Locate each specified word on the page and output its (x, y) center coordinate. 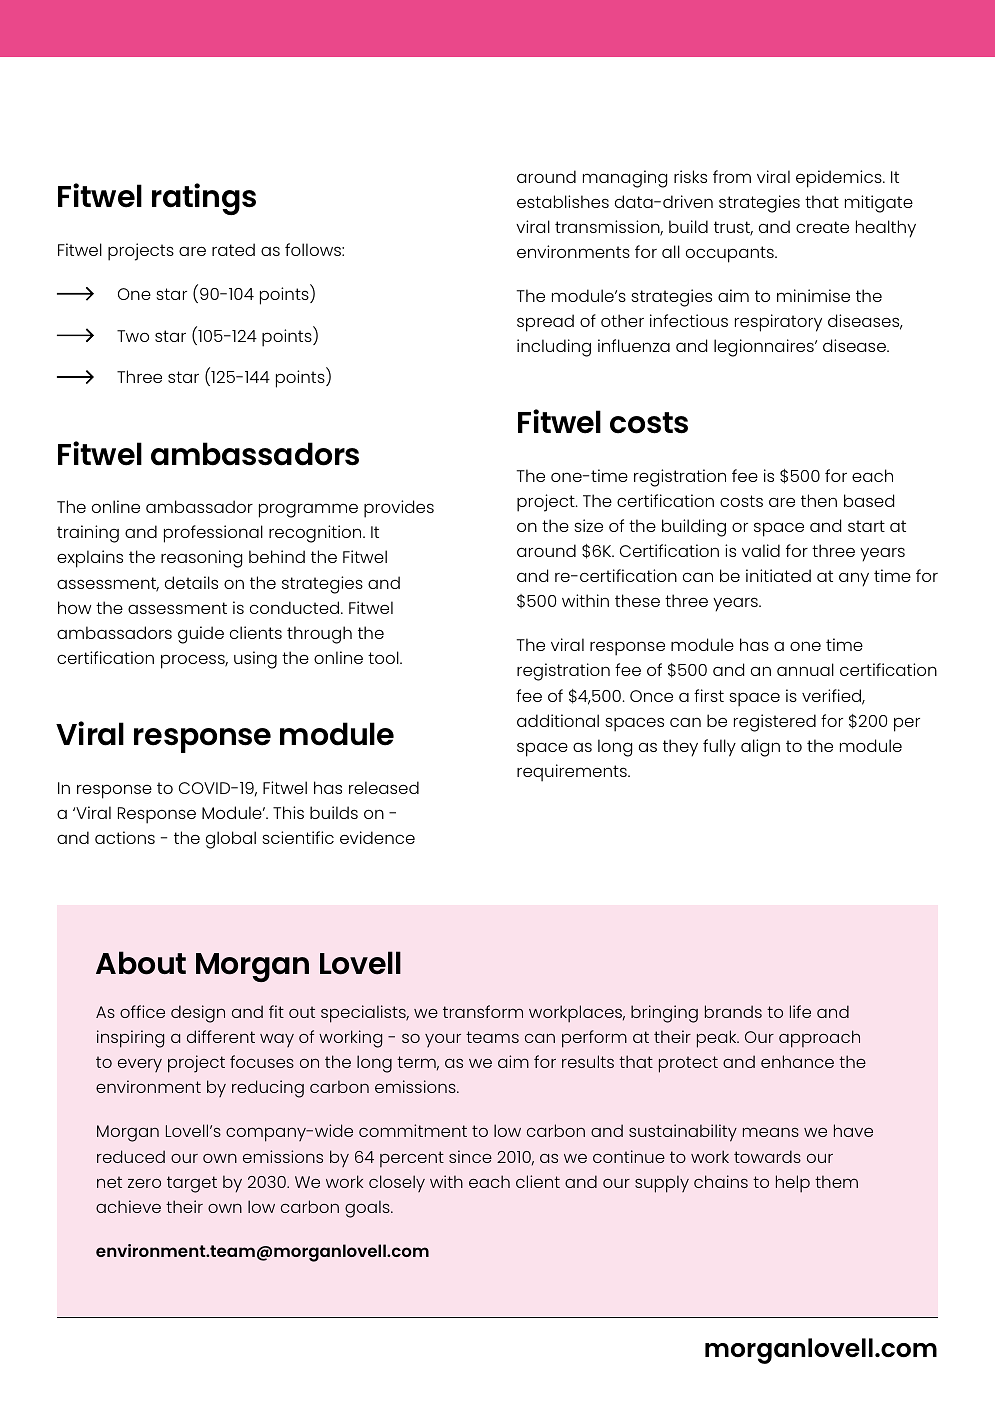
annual (805, 669)
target (192, 1184)
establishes (563, 201)
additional (558, 720)
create (822, 227)
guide (201, 635)
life (800, 1011)
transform (483, 1011)
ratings (204, 199)
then (819, 500)
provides (399, 509)
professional (213, 534)
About (141, 963)
